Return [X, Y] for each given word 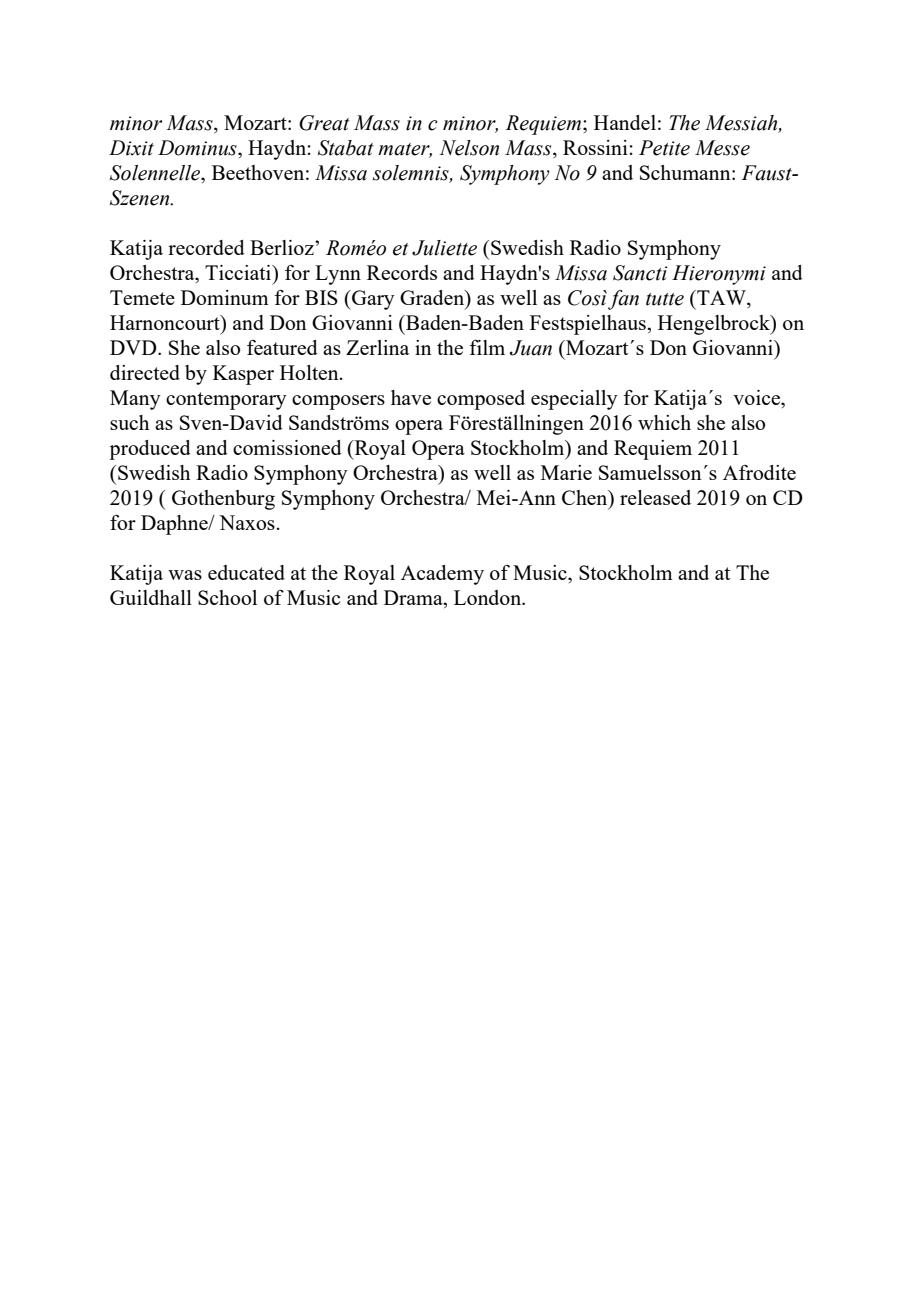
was [185, 575]
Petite [664, 148]
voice [757, 397]
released [655, 497]
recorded [206, 247]
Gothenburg [223, 500]
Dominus [198, 148]
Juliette [444, 248]
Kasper [243, 375]
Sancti [640, 273]
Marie [566, 472]
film [487, 347]
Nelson [469, 148]
